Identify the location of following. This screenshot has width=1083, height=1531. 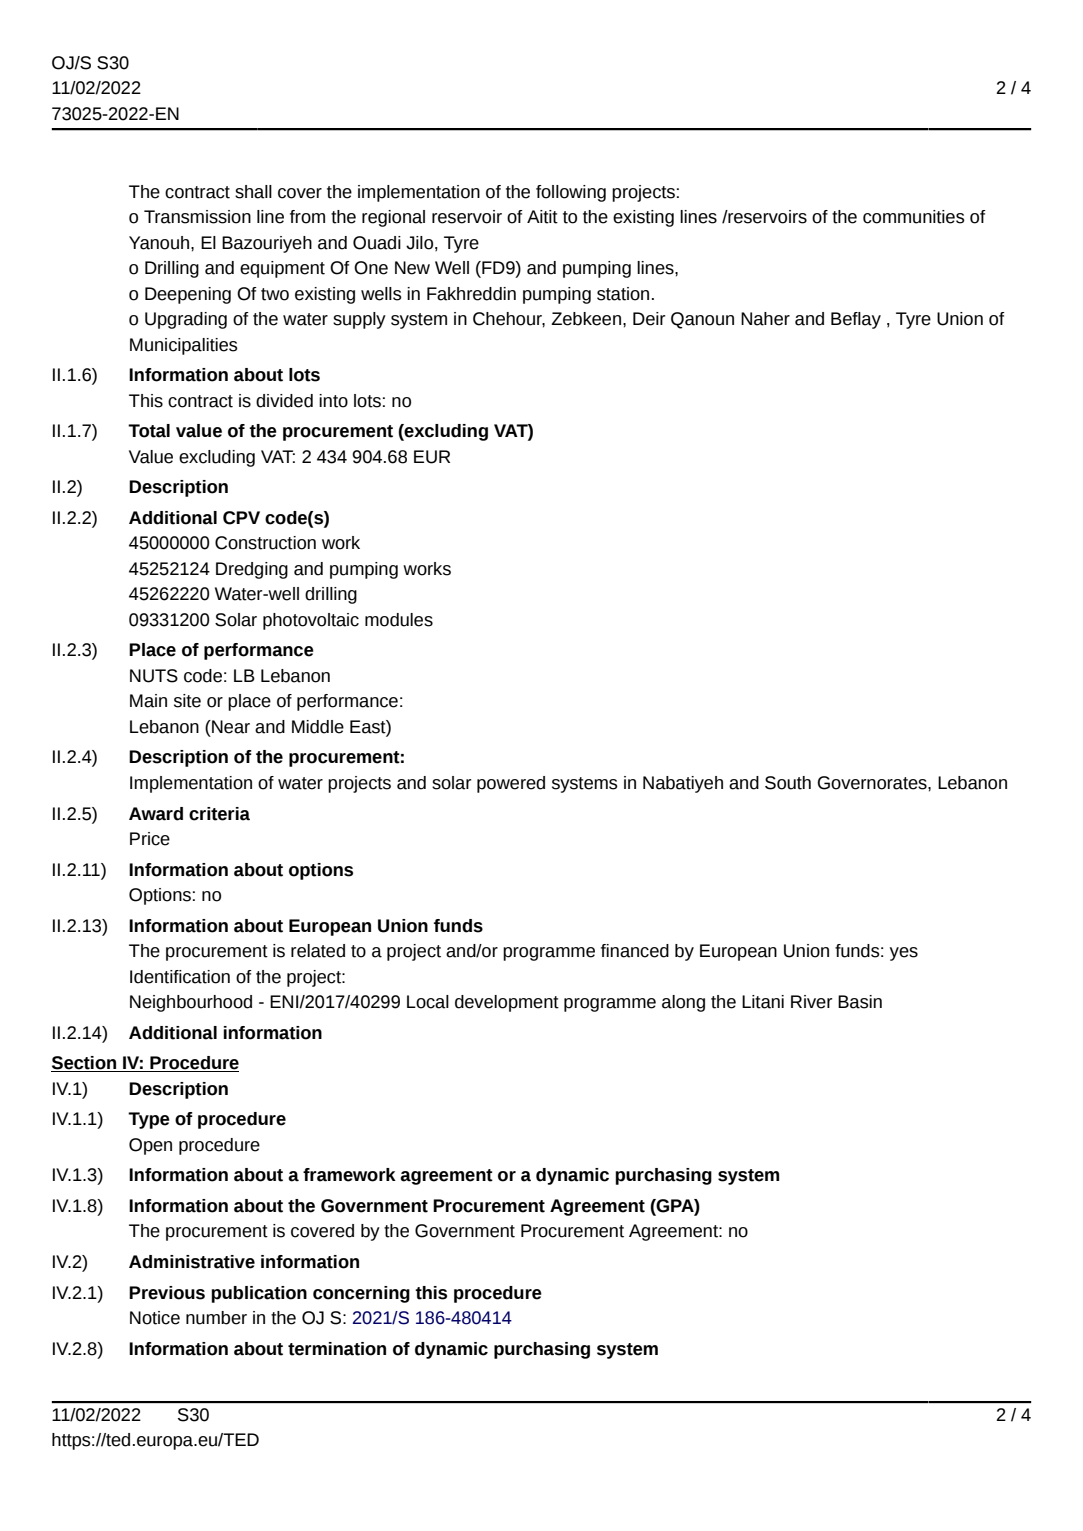
(571, 193).
